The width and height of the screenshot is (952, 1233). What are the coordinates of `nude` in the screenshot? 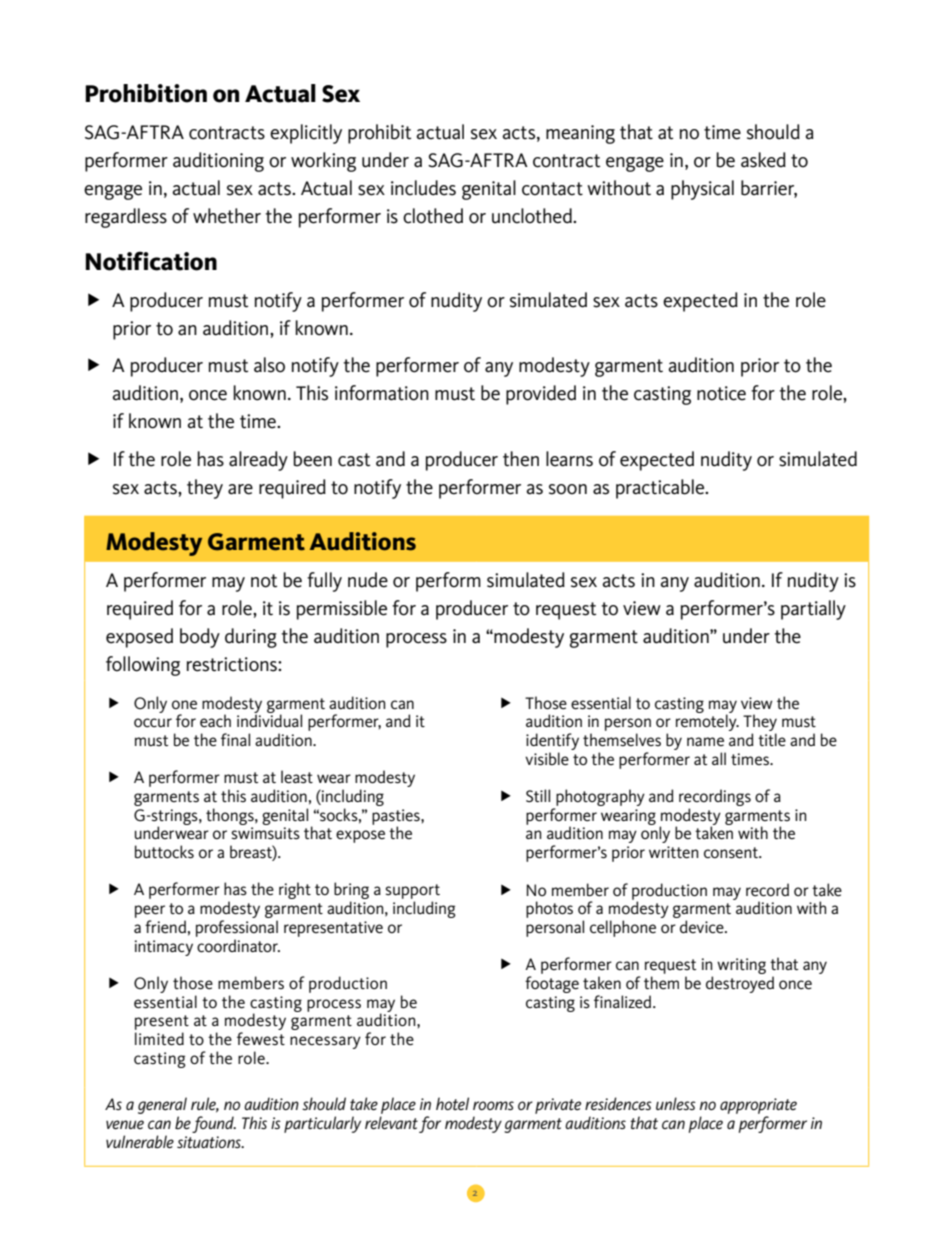 It's located at (368, 580).
